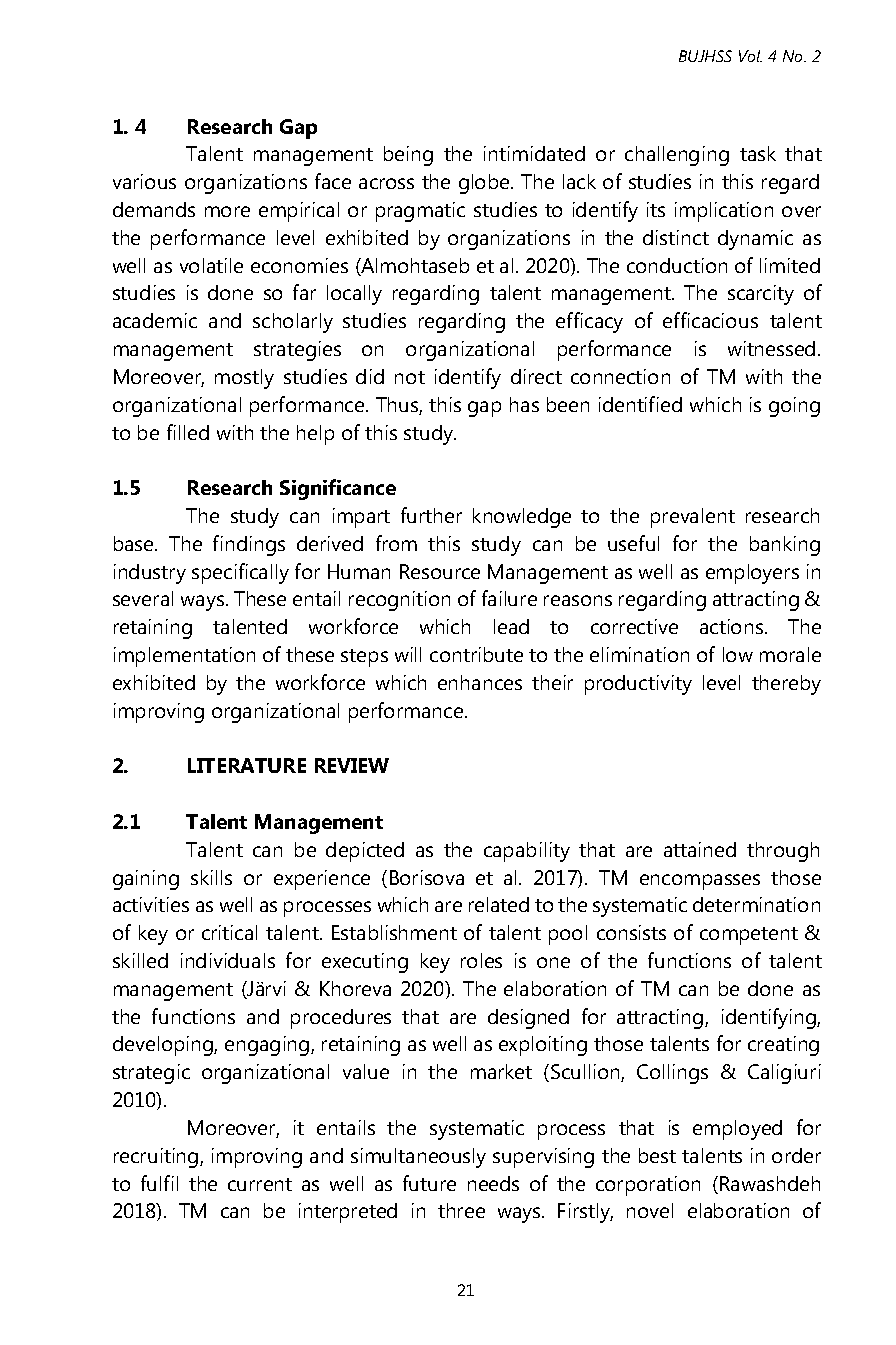  Describe the element at coordinates (480, 682) in the screenshot. I see `enhances` at that location.
